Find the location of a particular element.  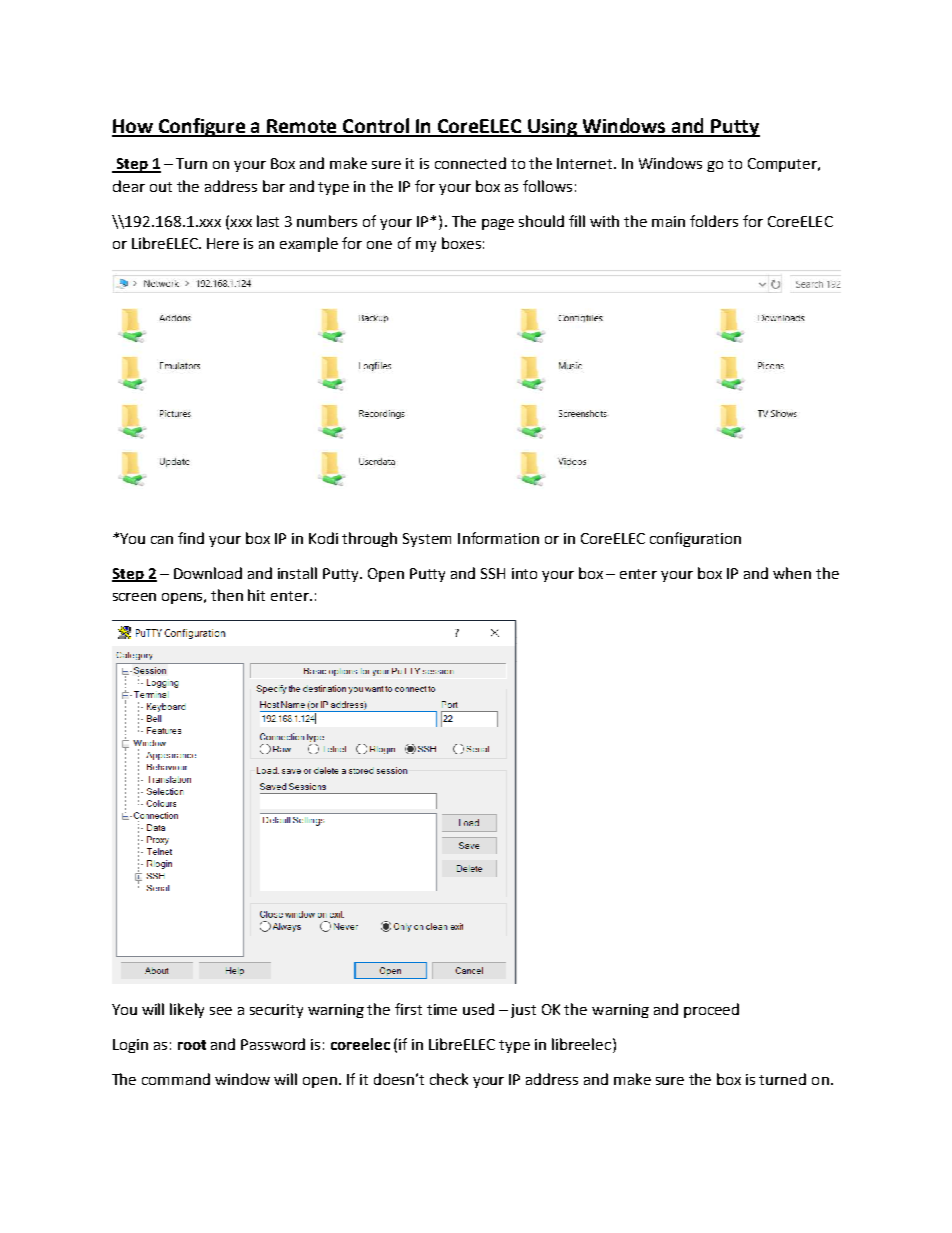

connected is located at coordinates (470, 163).
